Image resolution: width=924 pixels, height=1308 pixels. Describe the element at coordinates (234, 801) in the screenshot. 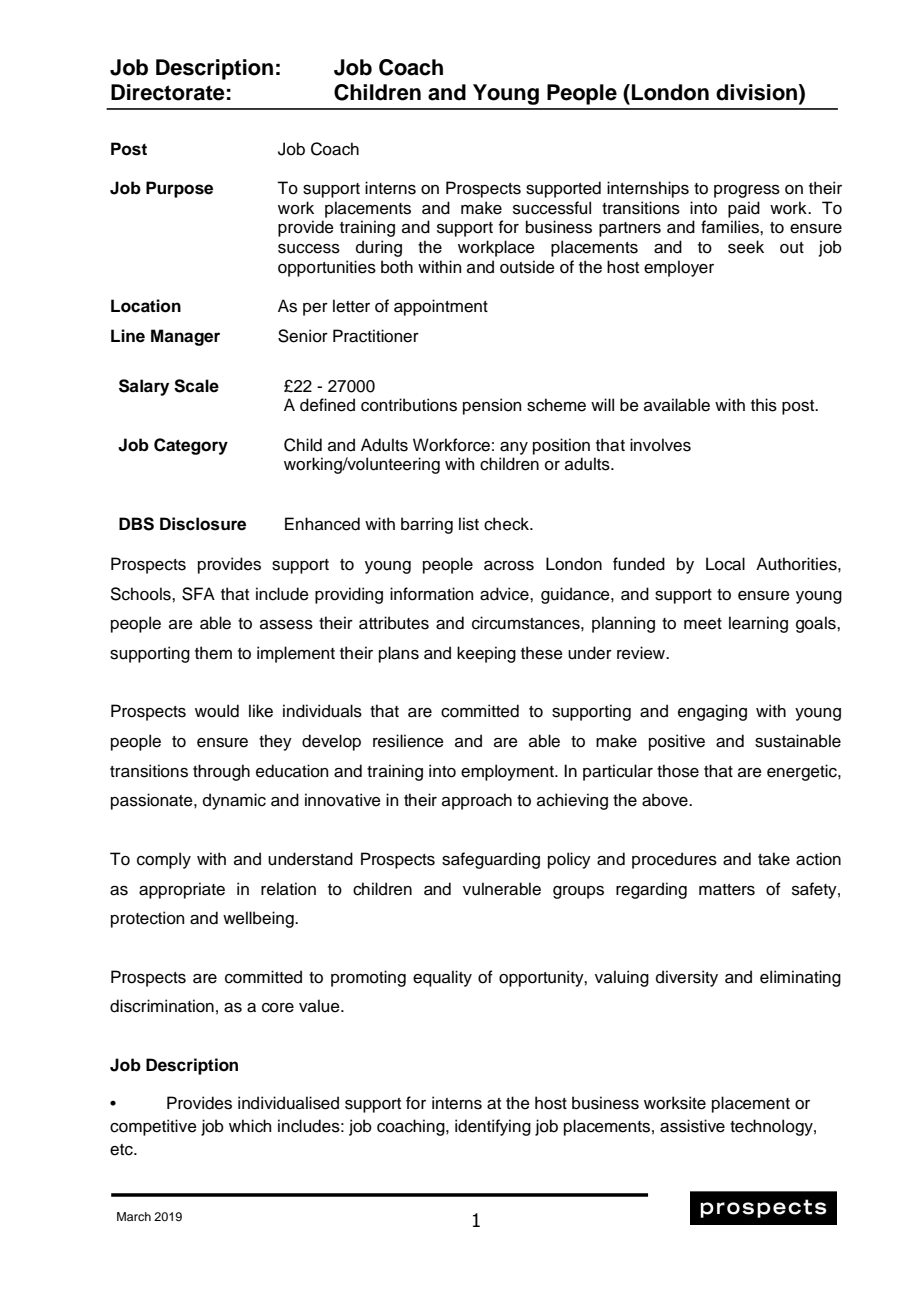

I see `dynamic` at that location.
